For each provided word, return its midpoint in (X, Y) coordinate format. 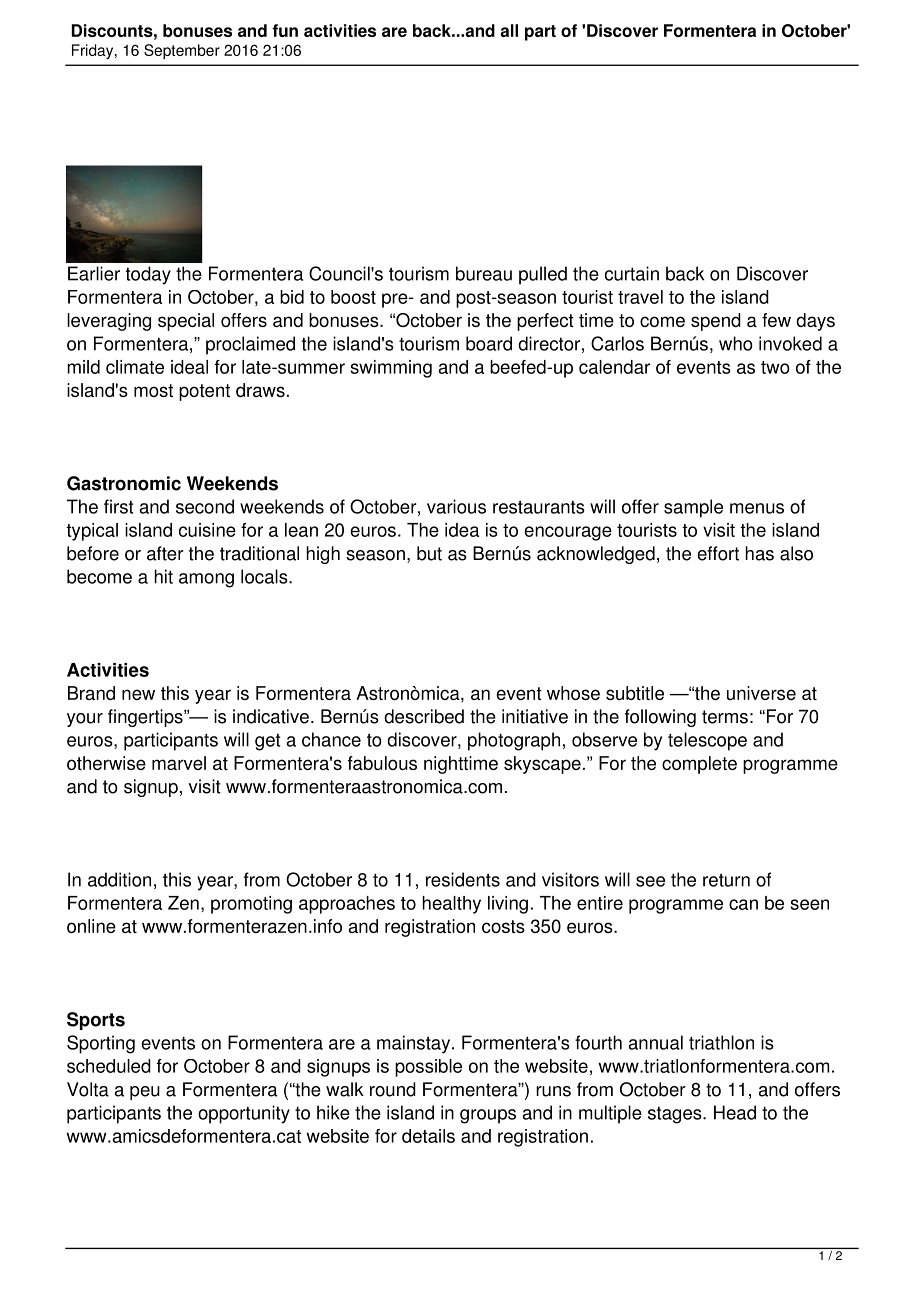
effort (718, 553)
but (429, 553)
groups (488, 1116)
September (182, 51)
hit (163, 576)
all (509, 30)
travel (640, 297)
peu (145, 1093)
